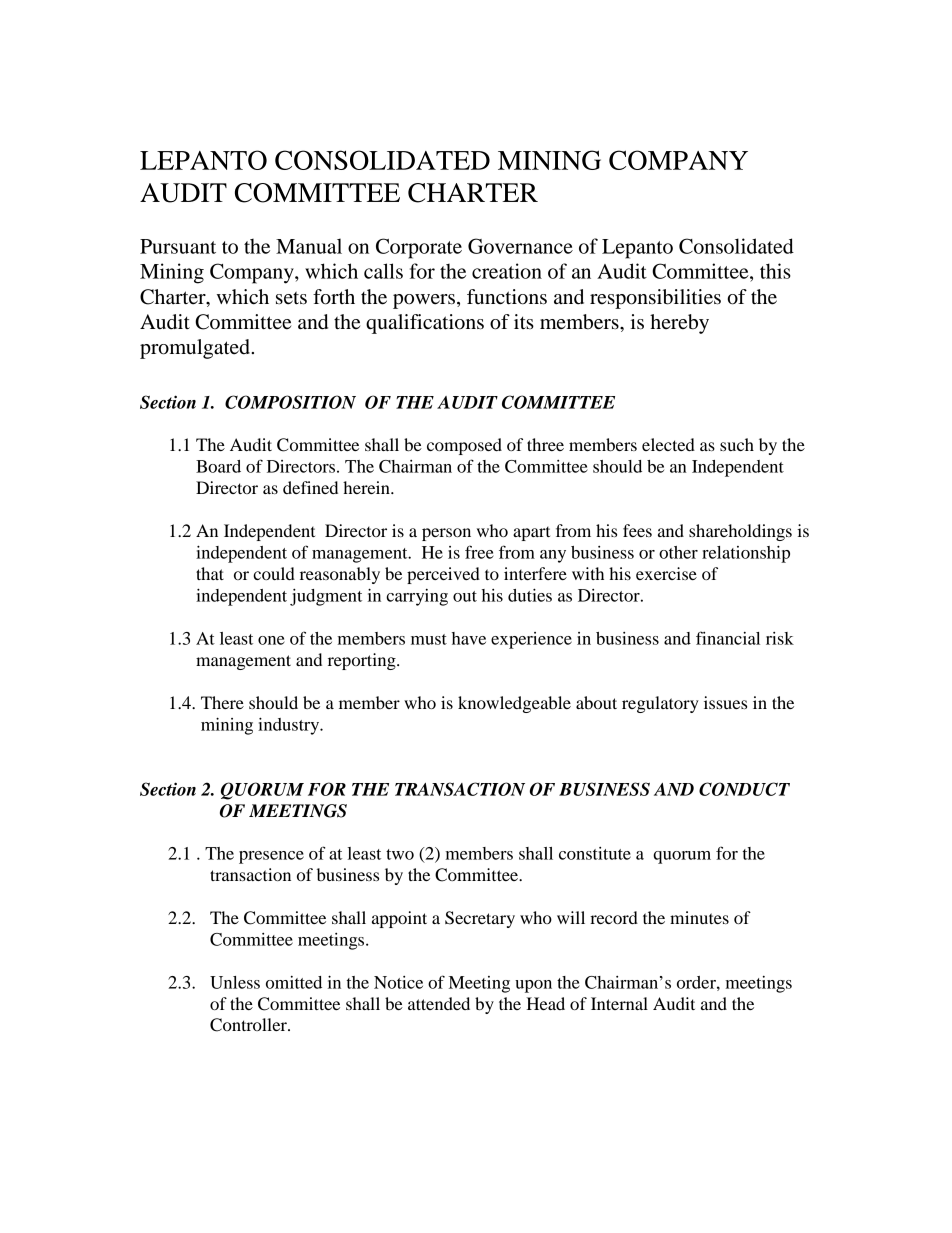 The height and width of the screenshot is (1233, 952). I want to click on Board, so click(218, 466).
